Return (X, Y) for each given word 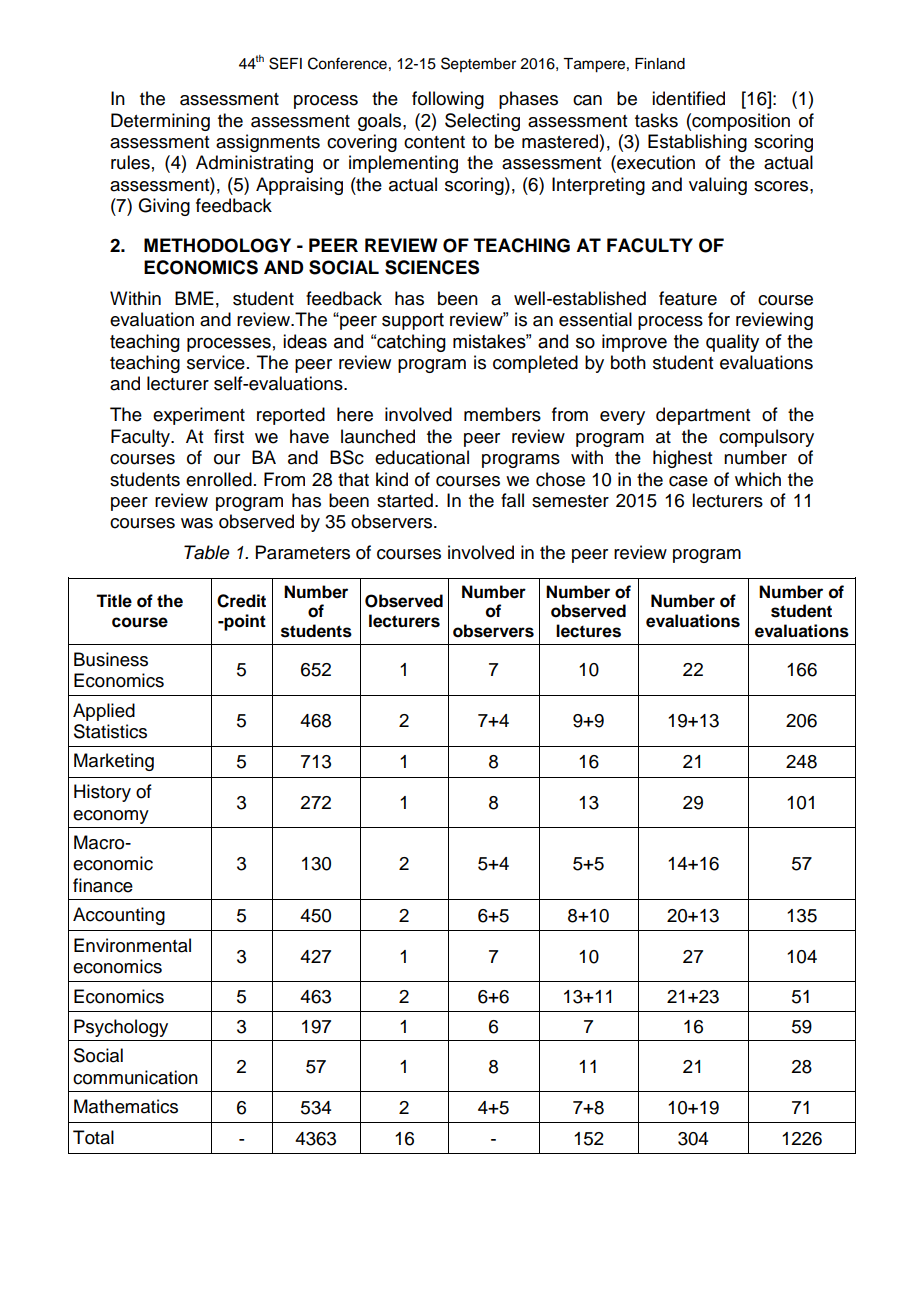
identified (688, 98)
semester (570, 501)
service (216, 362)
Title (114, 601)
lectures (588, 631)
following (448, 100)
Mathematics (126, 1106)
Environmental (132, 945)
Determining (160, 122)
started (405, 500)
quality (732, 343)
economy (111, 817)
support (413, 321)
